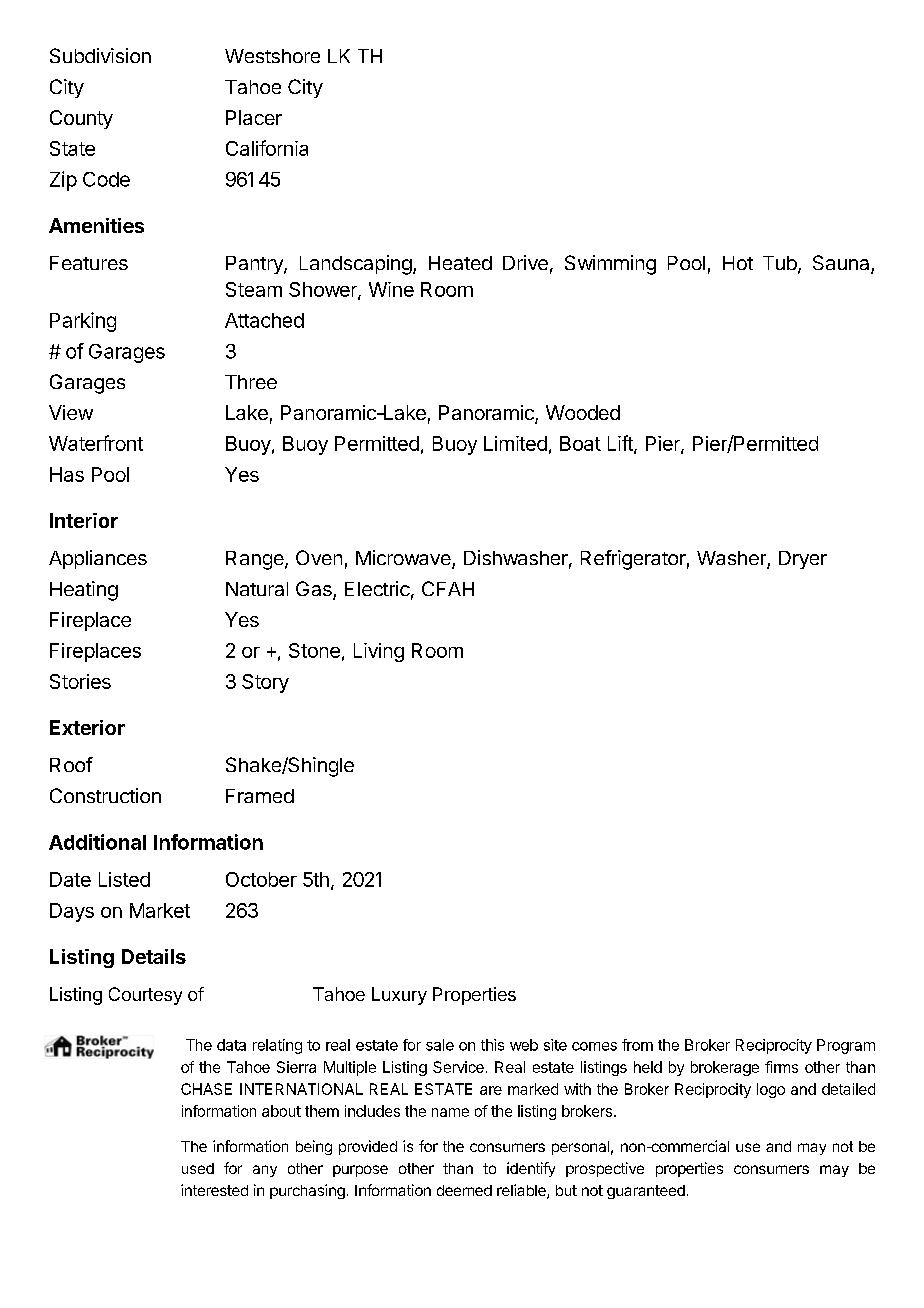 This page has width=924, height=1308. Describe the element at coordinates (198, 1168) in the page. I see `used` at that location.
